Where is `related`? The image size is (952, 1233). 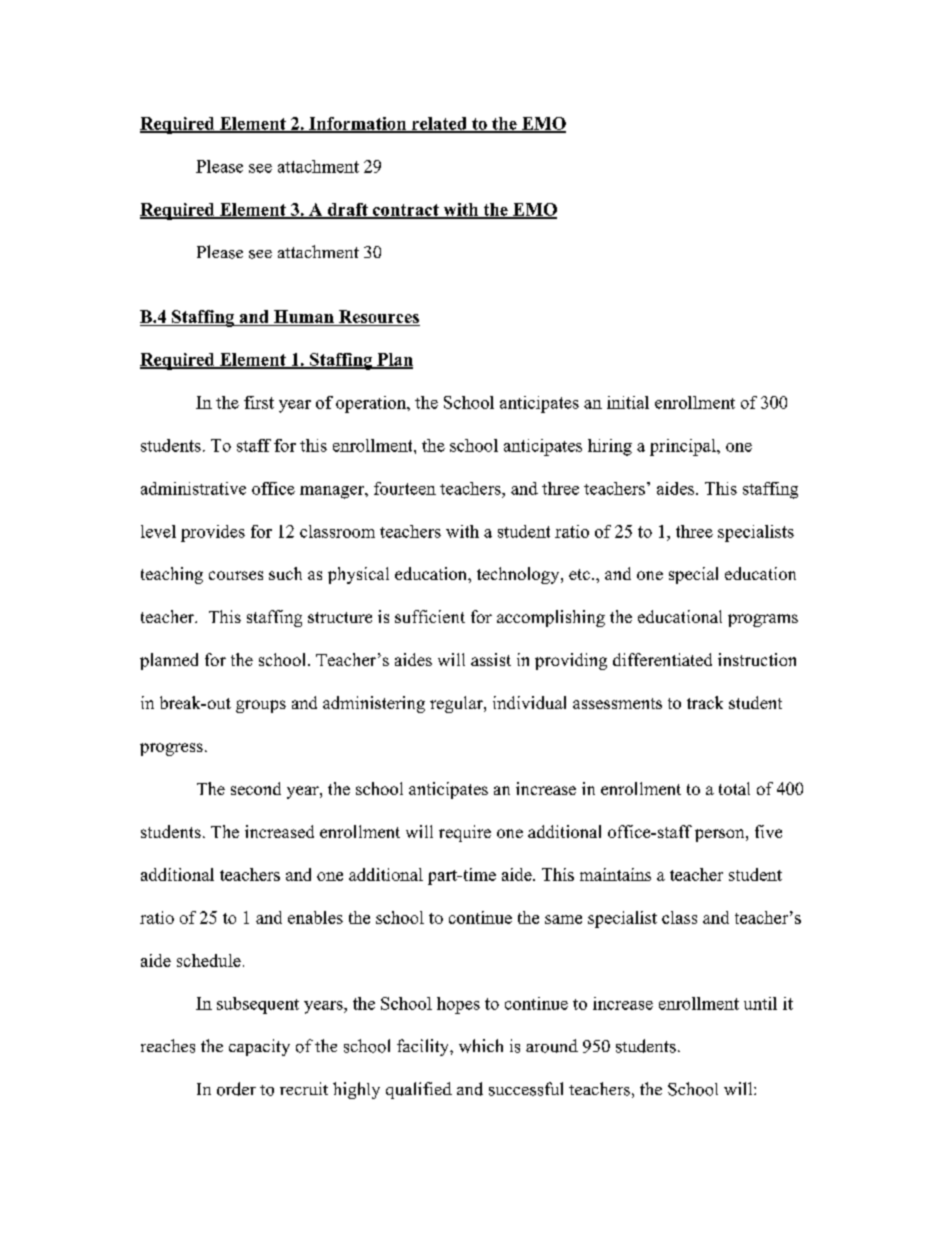
related is located at coordinates (439, 124).
